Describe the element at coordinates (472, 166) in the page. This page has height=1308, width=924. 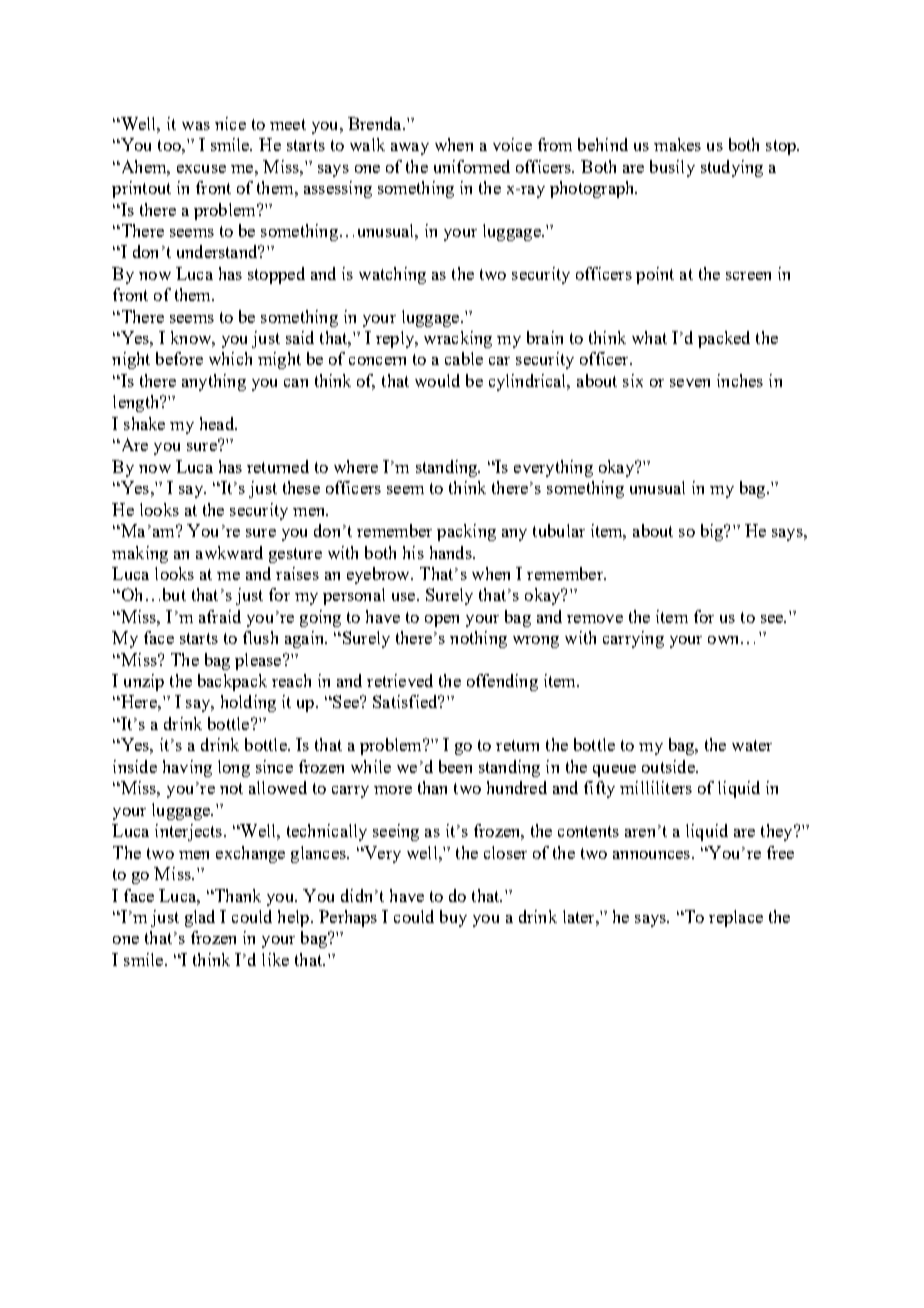
I see `uniformed` at that location.
